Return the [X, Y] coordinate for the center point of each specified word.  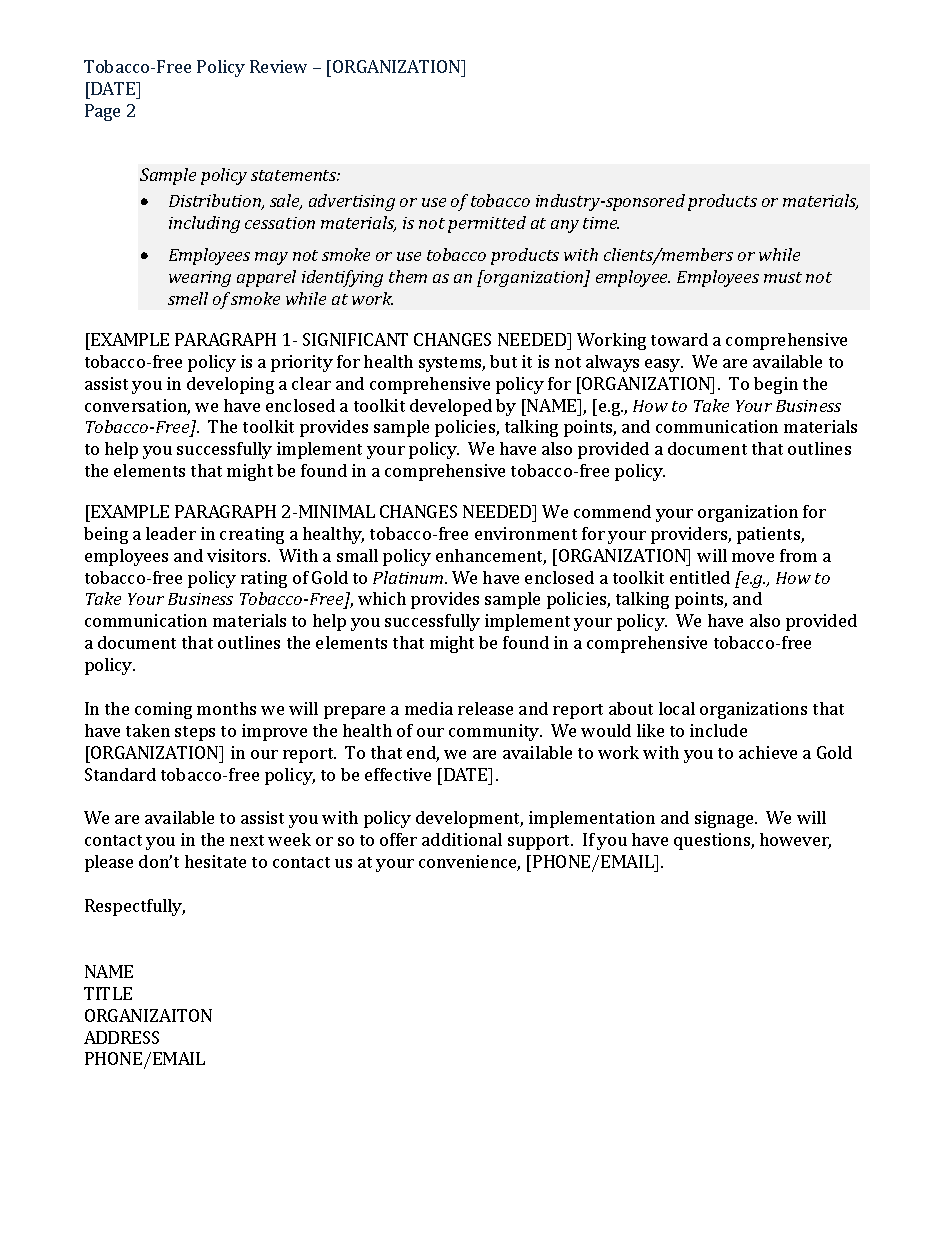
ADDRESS [121, 1037]
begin [776, 385]
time [601, 223]
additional [462, 839]
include [718, 730]
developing [230, 385]
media [429, 708]
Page [102, 112]
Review [278, 66]
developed [451, 407]
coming [163, 710]
